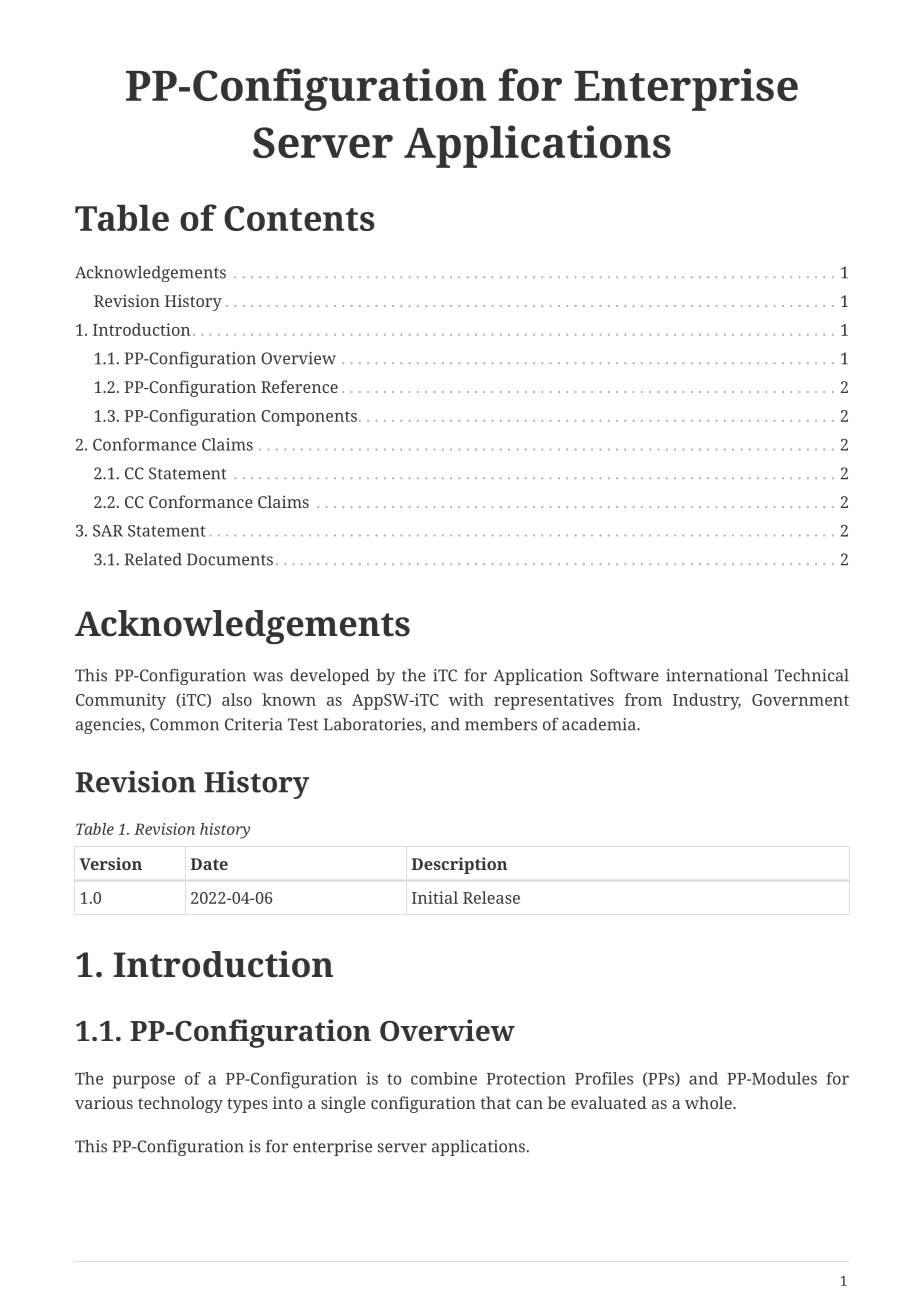 This screenshot has height=1308, width=924. What do you see at coordinates (209, 864) in the screenshot?
I see `Date` at bounding box center [209, 864].
